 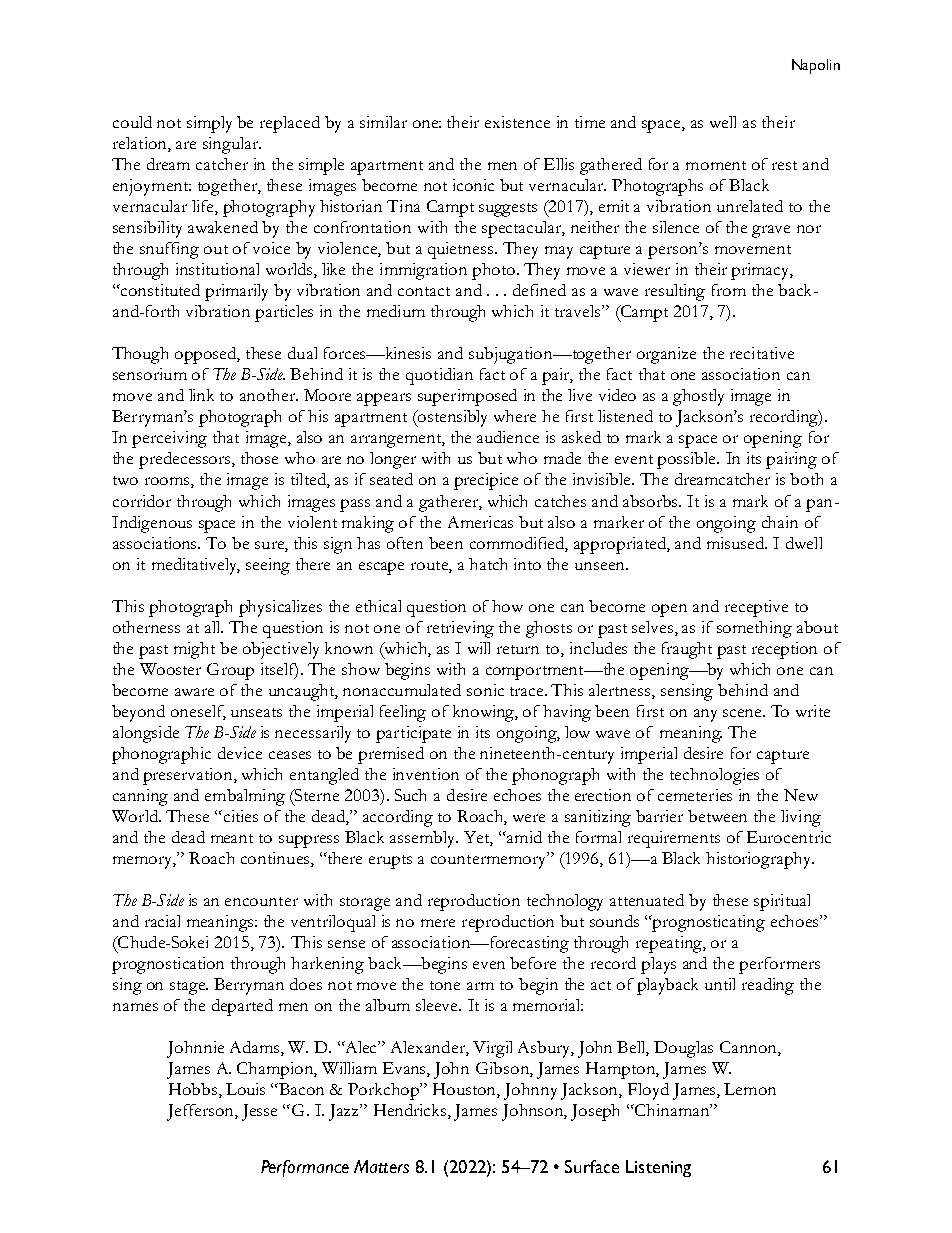 What do you see at coordinates (486, 481) in the screenshot?
I see `precipice` at bounding box center [486, 481].
